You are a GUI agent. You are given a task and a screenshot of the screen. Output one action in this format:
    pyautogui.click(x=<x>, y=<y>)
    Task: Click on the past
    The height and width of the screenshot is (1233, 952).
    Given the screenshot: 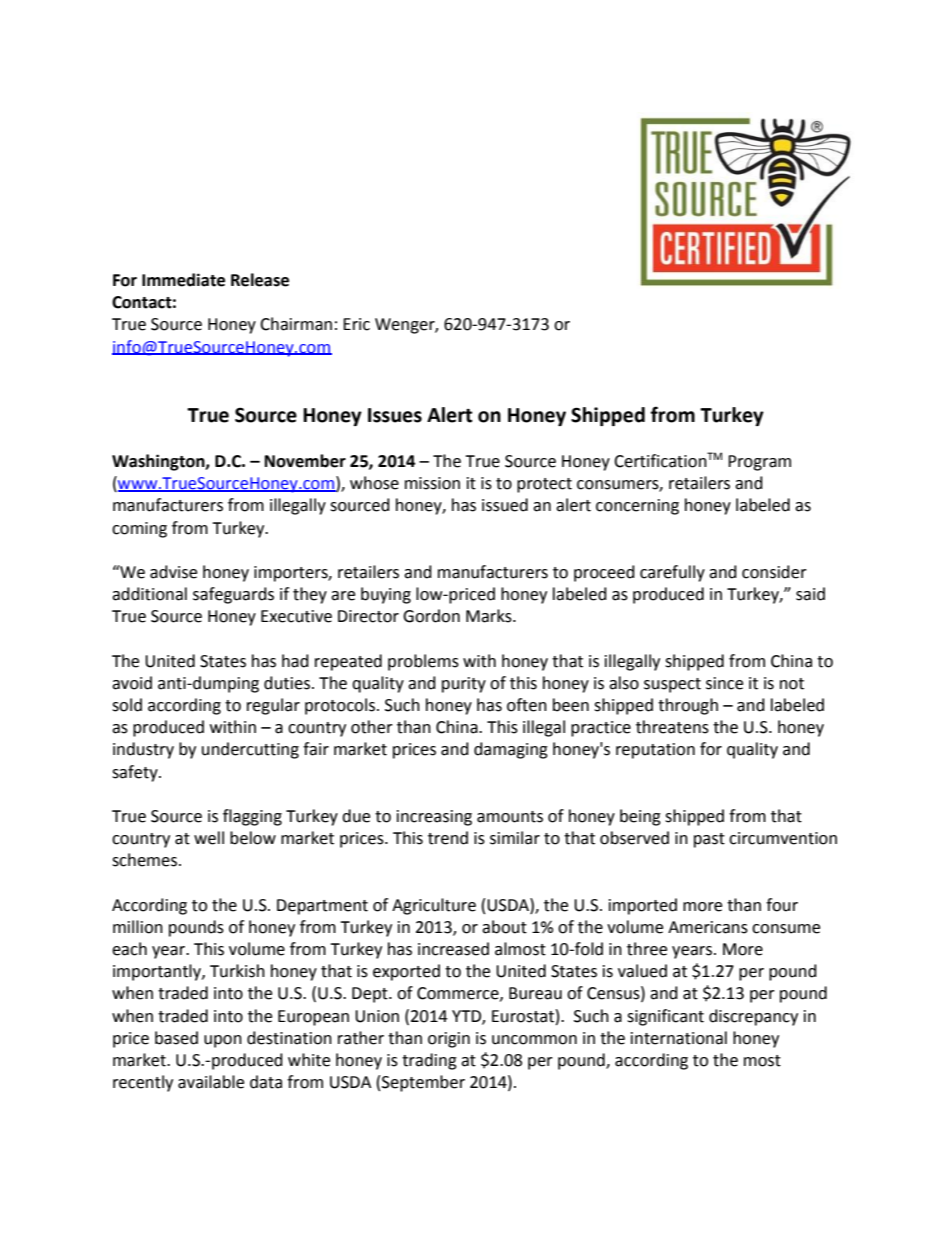 What is the action you would take?
    pyautogui.click(x=709, y=840)
